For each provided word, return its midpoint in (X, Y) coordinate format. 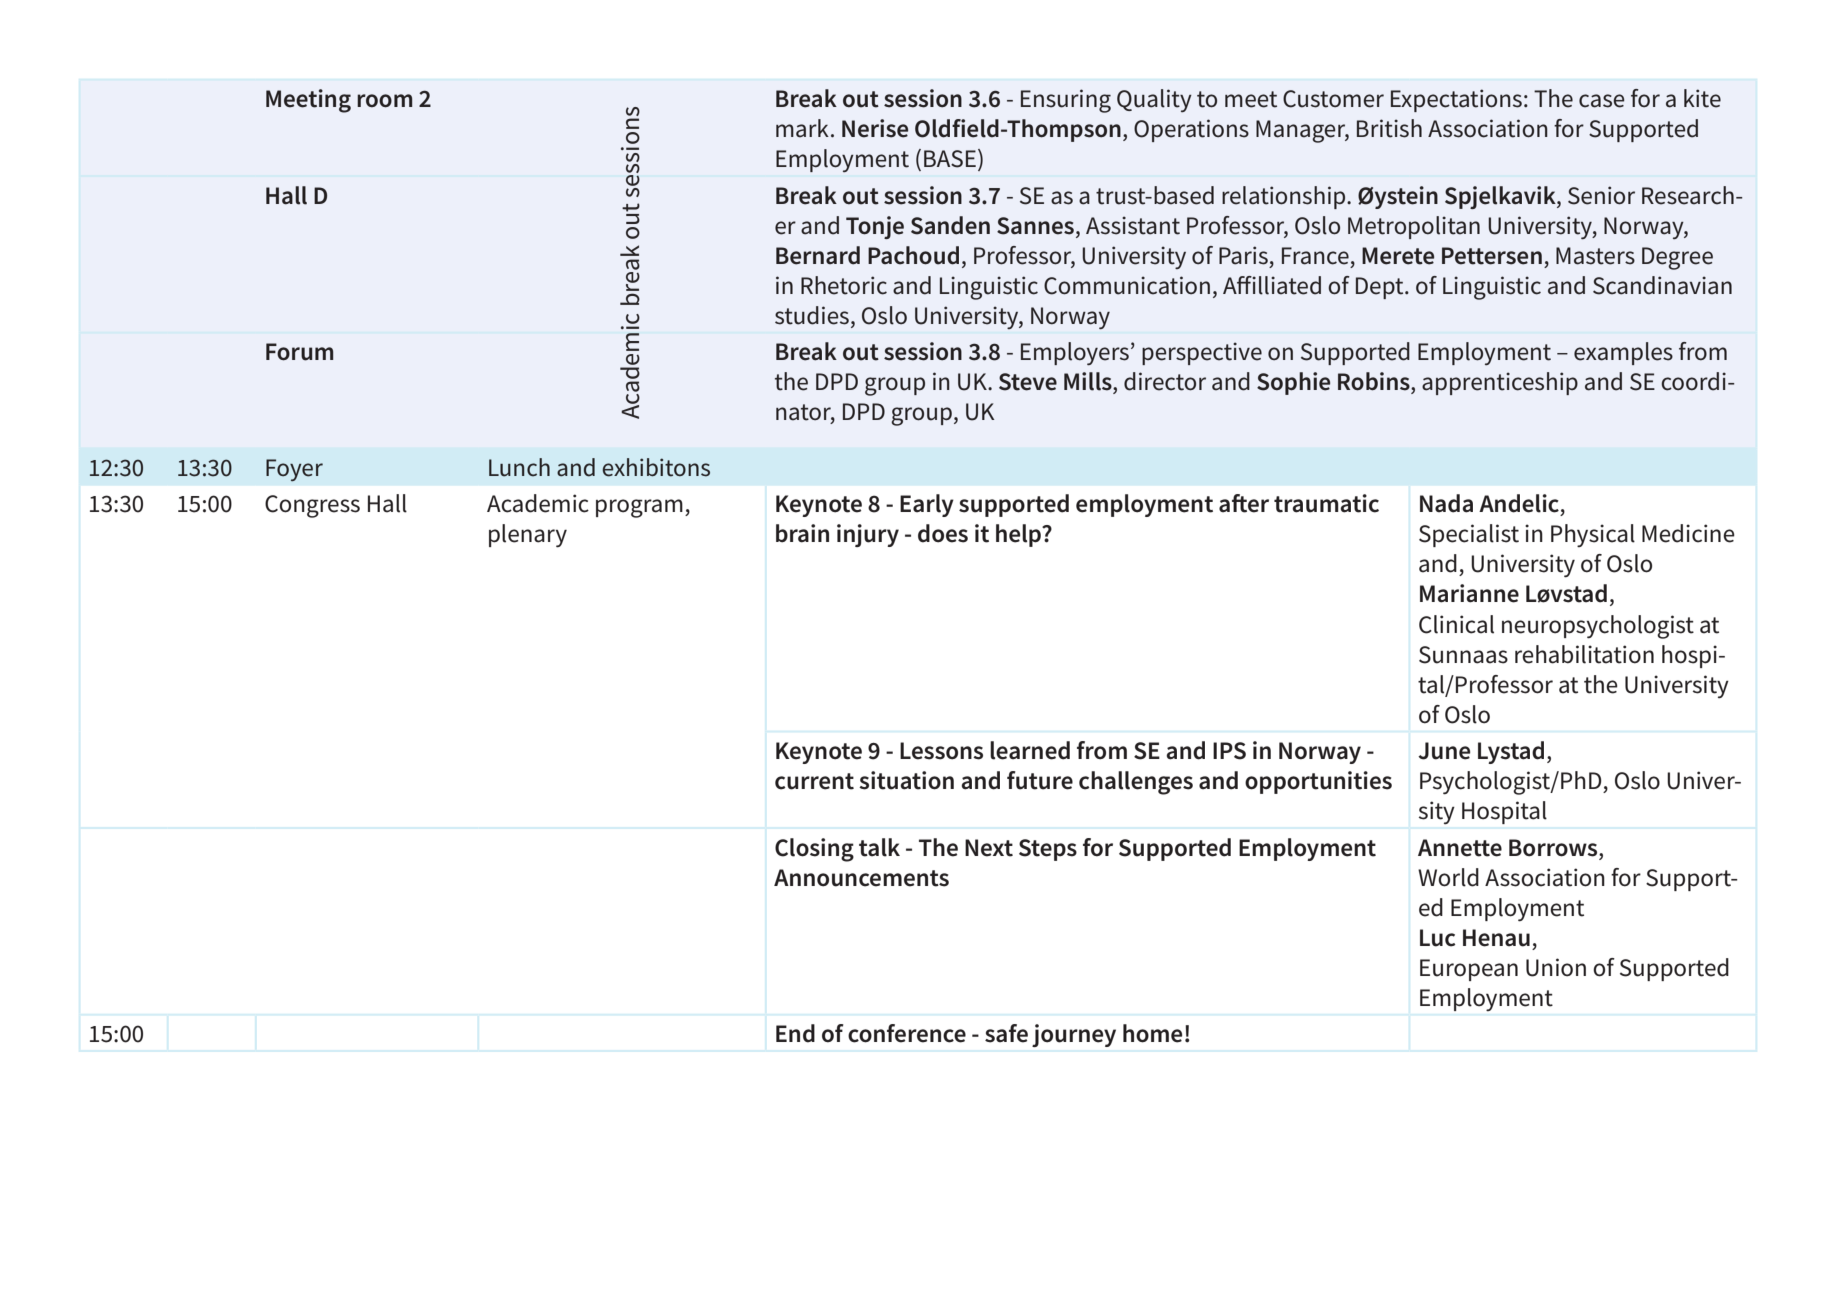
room (384, 101)
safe (1006, 1033)
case (1602, 101)
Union (1556, 967)
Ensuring (1066, 101)
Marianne (1469, 593)
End (795, 1033)
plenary (528, 536)
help (1019, 535)
